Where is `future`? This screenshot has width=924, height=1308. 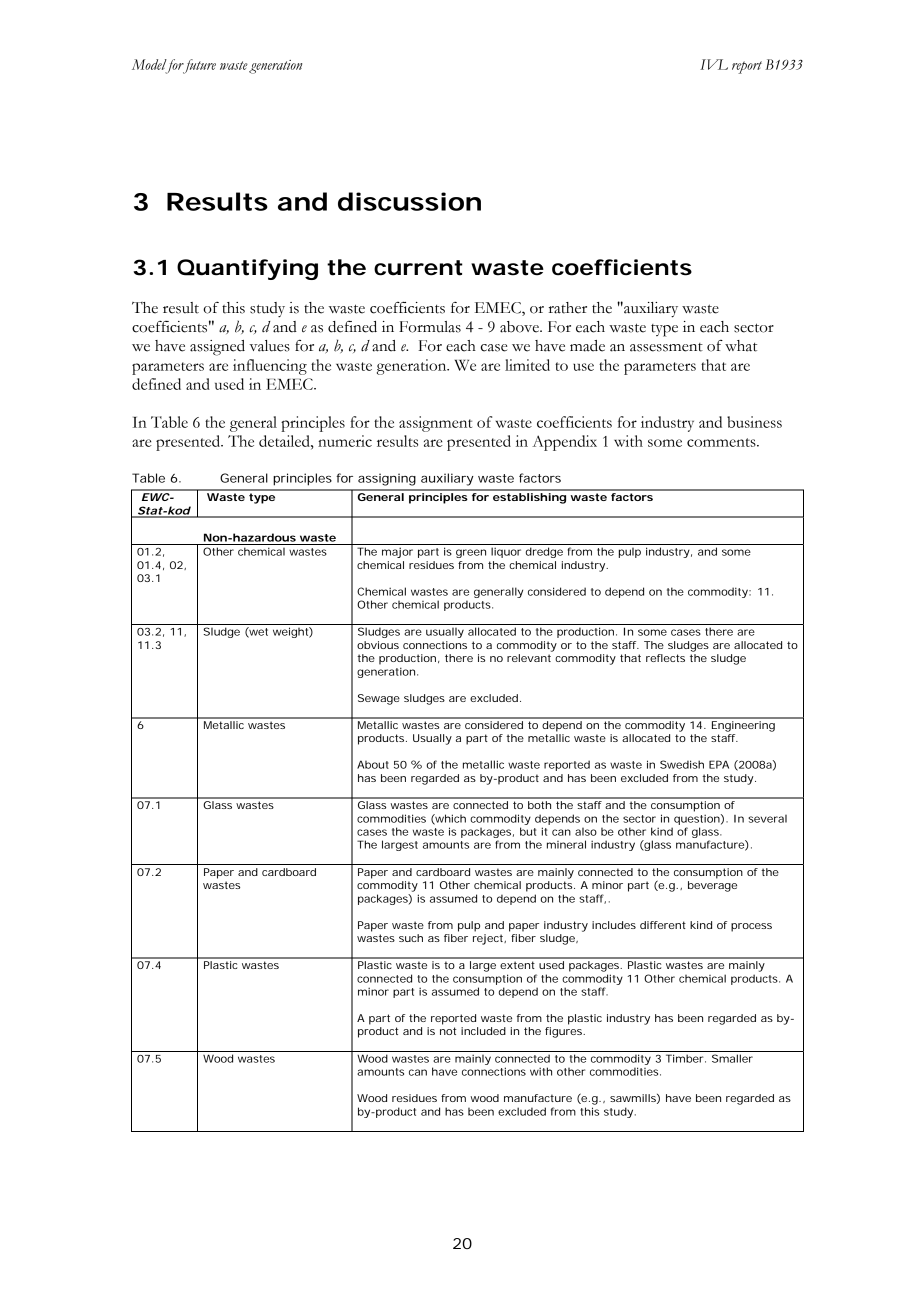
future is located at coordinates (198, 66).
